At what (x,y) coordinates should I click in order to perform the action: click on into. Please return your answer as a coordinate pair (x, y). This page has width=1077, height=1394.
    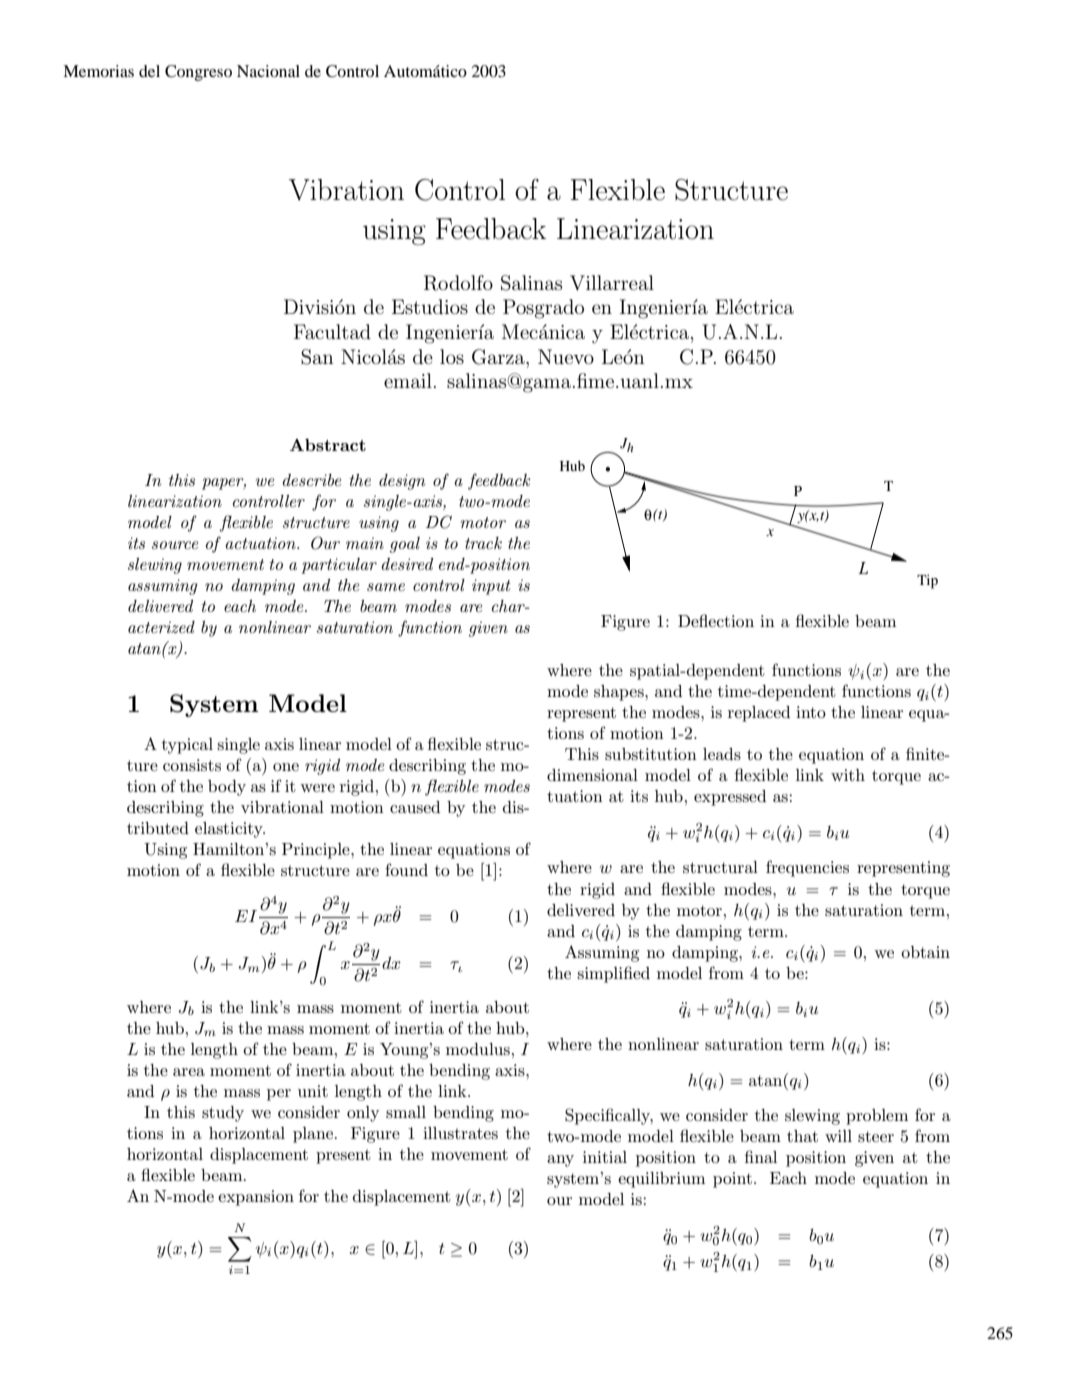
    Looking at the image, I should click on (811, 712).
